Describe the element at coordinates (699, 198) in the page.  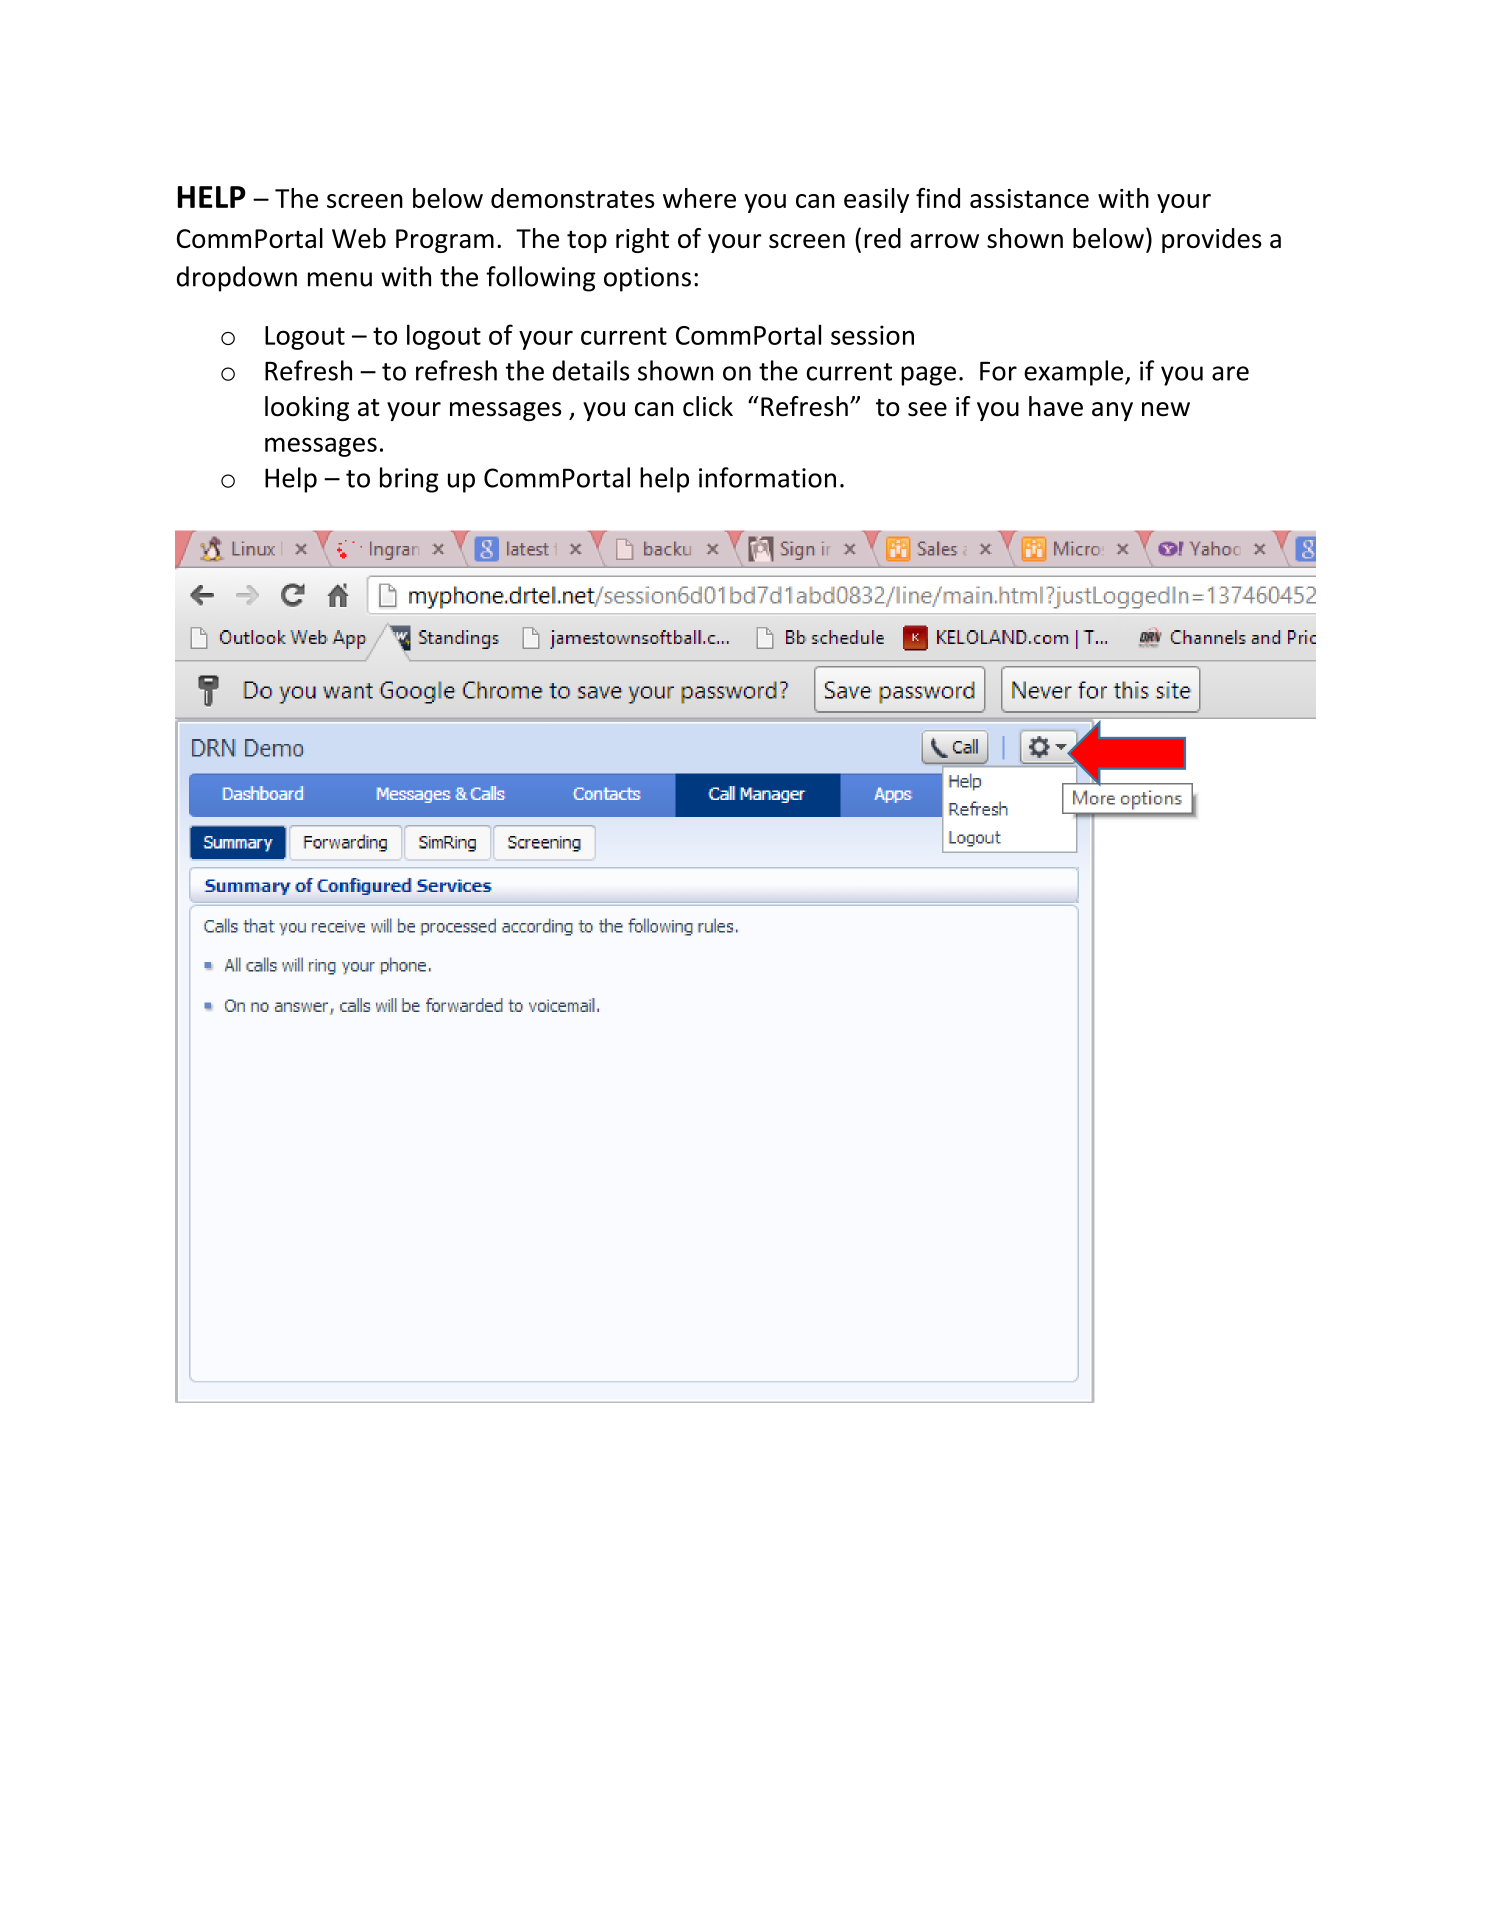
I see `where` at that location.
